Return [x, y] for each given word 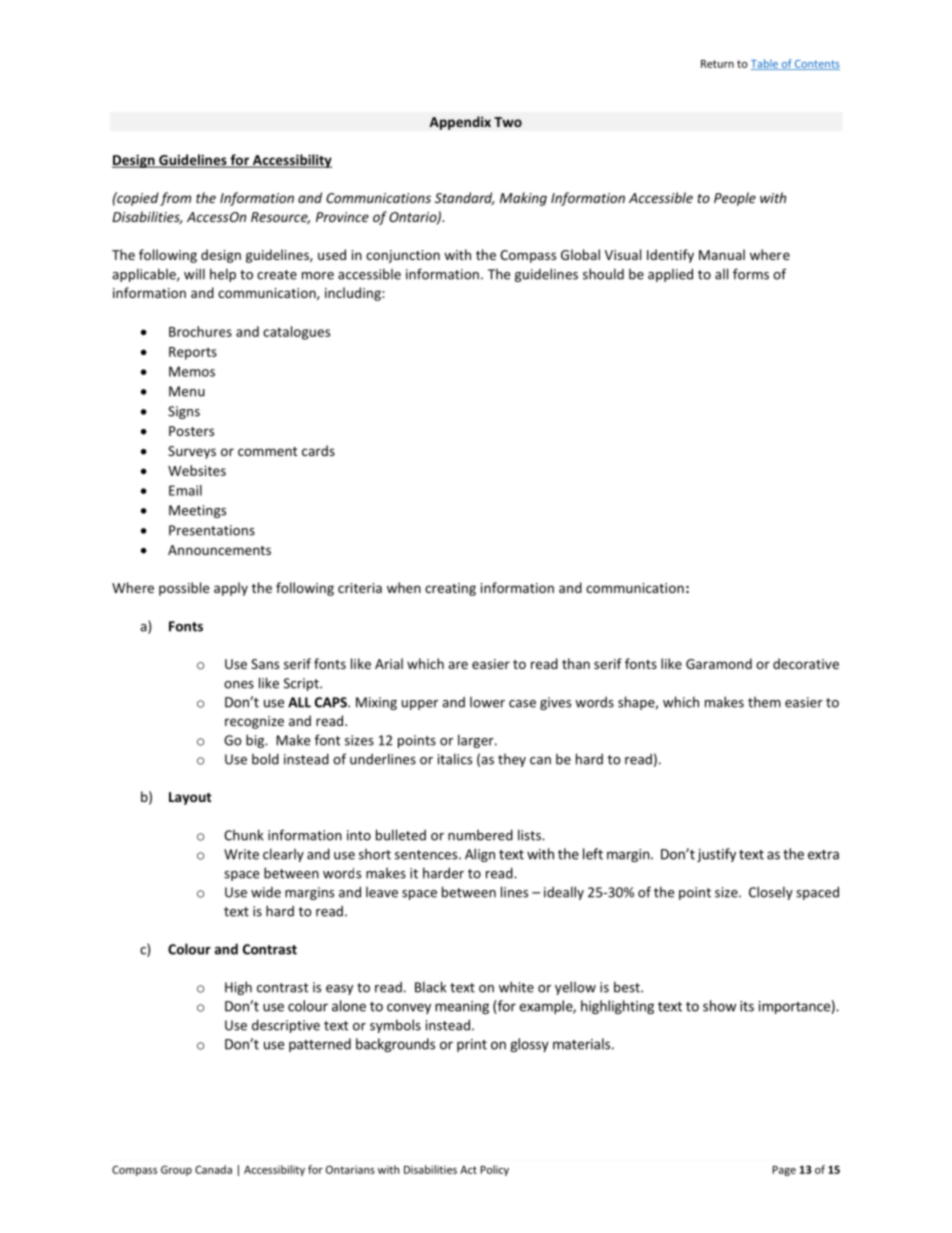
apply [231, 589]
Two [508, 122]
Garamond [719, 663]
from [175, 199]
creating [450, 589]
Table [765, 64]
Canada [213, 1169]
